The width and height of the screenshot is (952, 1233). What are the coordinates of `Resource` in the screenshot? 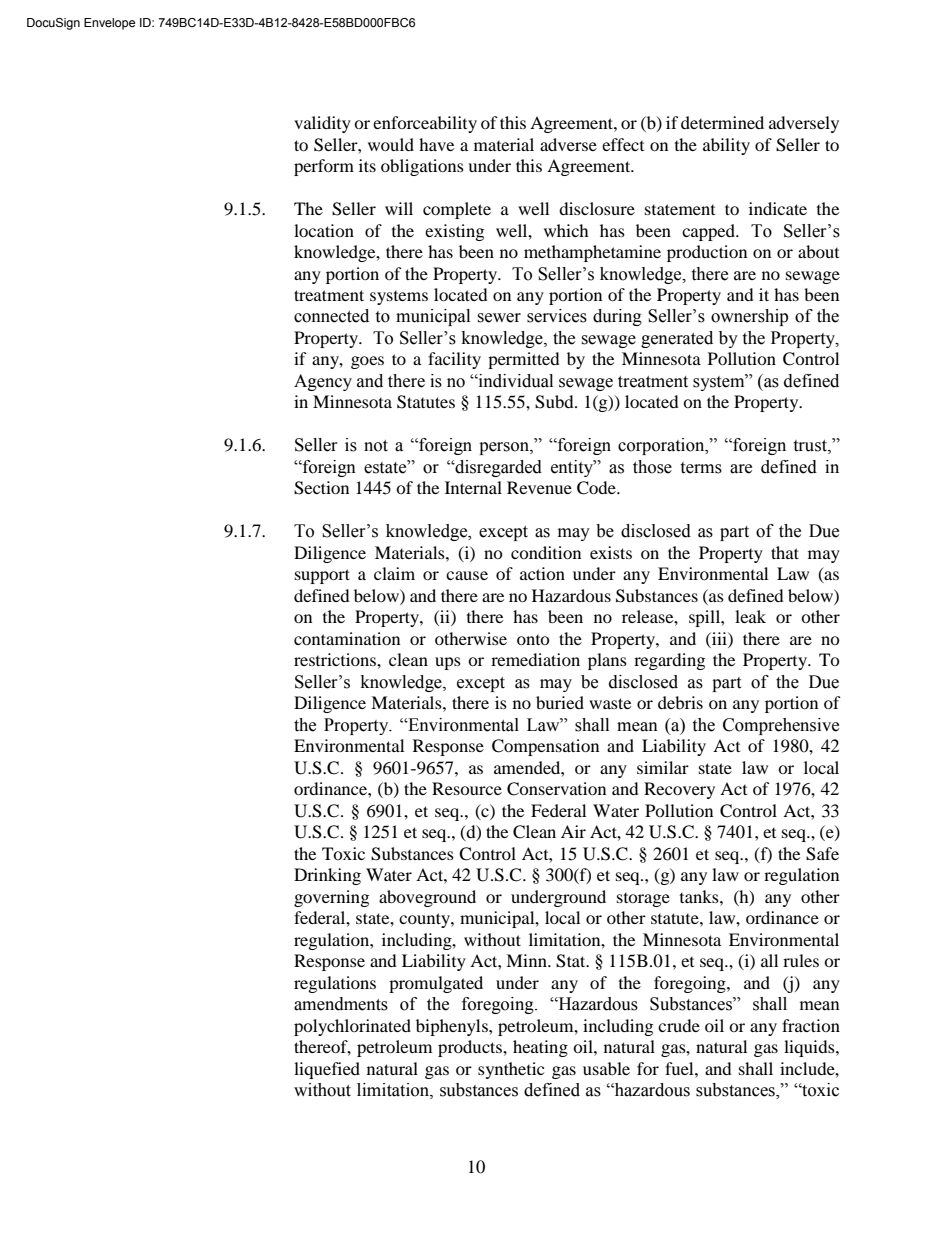 It's located at (467, 788).
